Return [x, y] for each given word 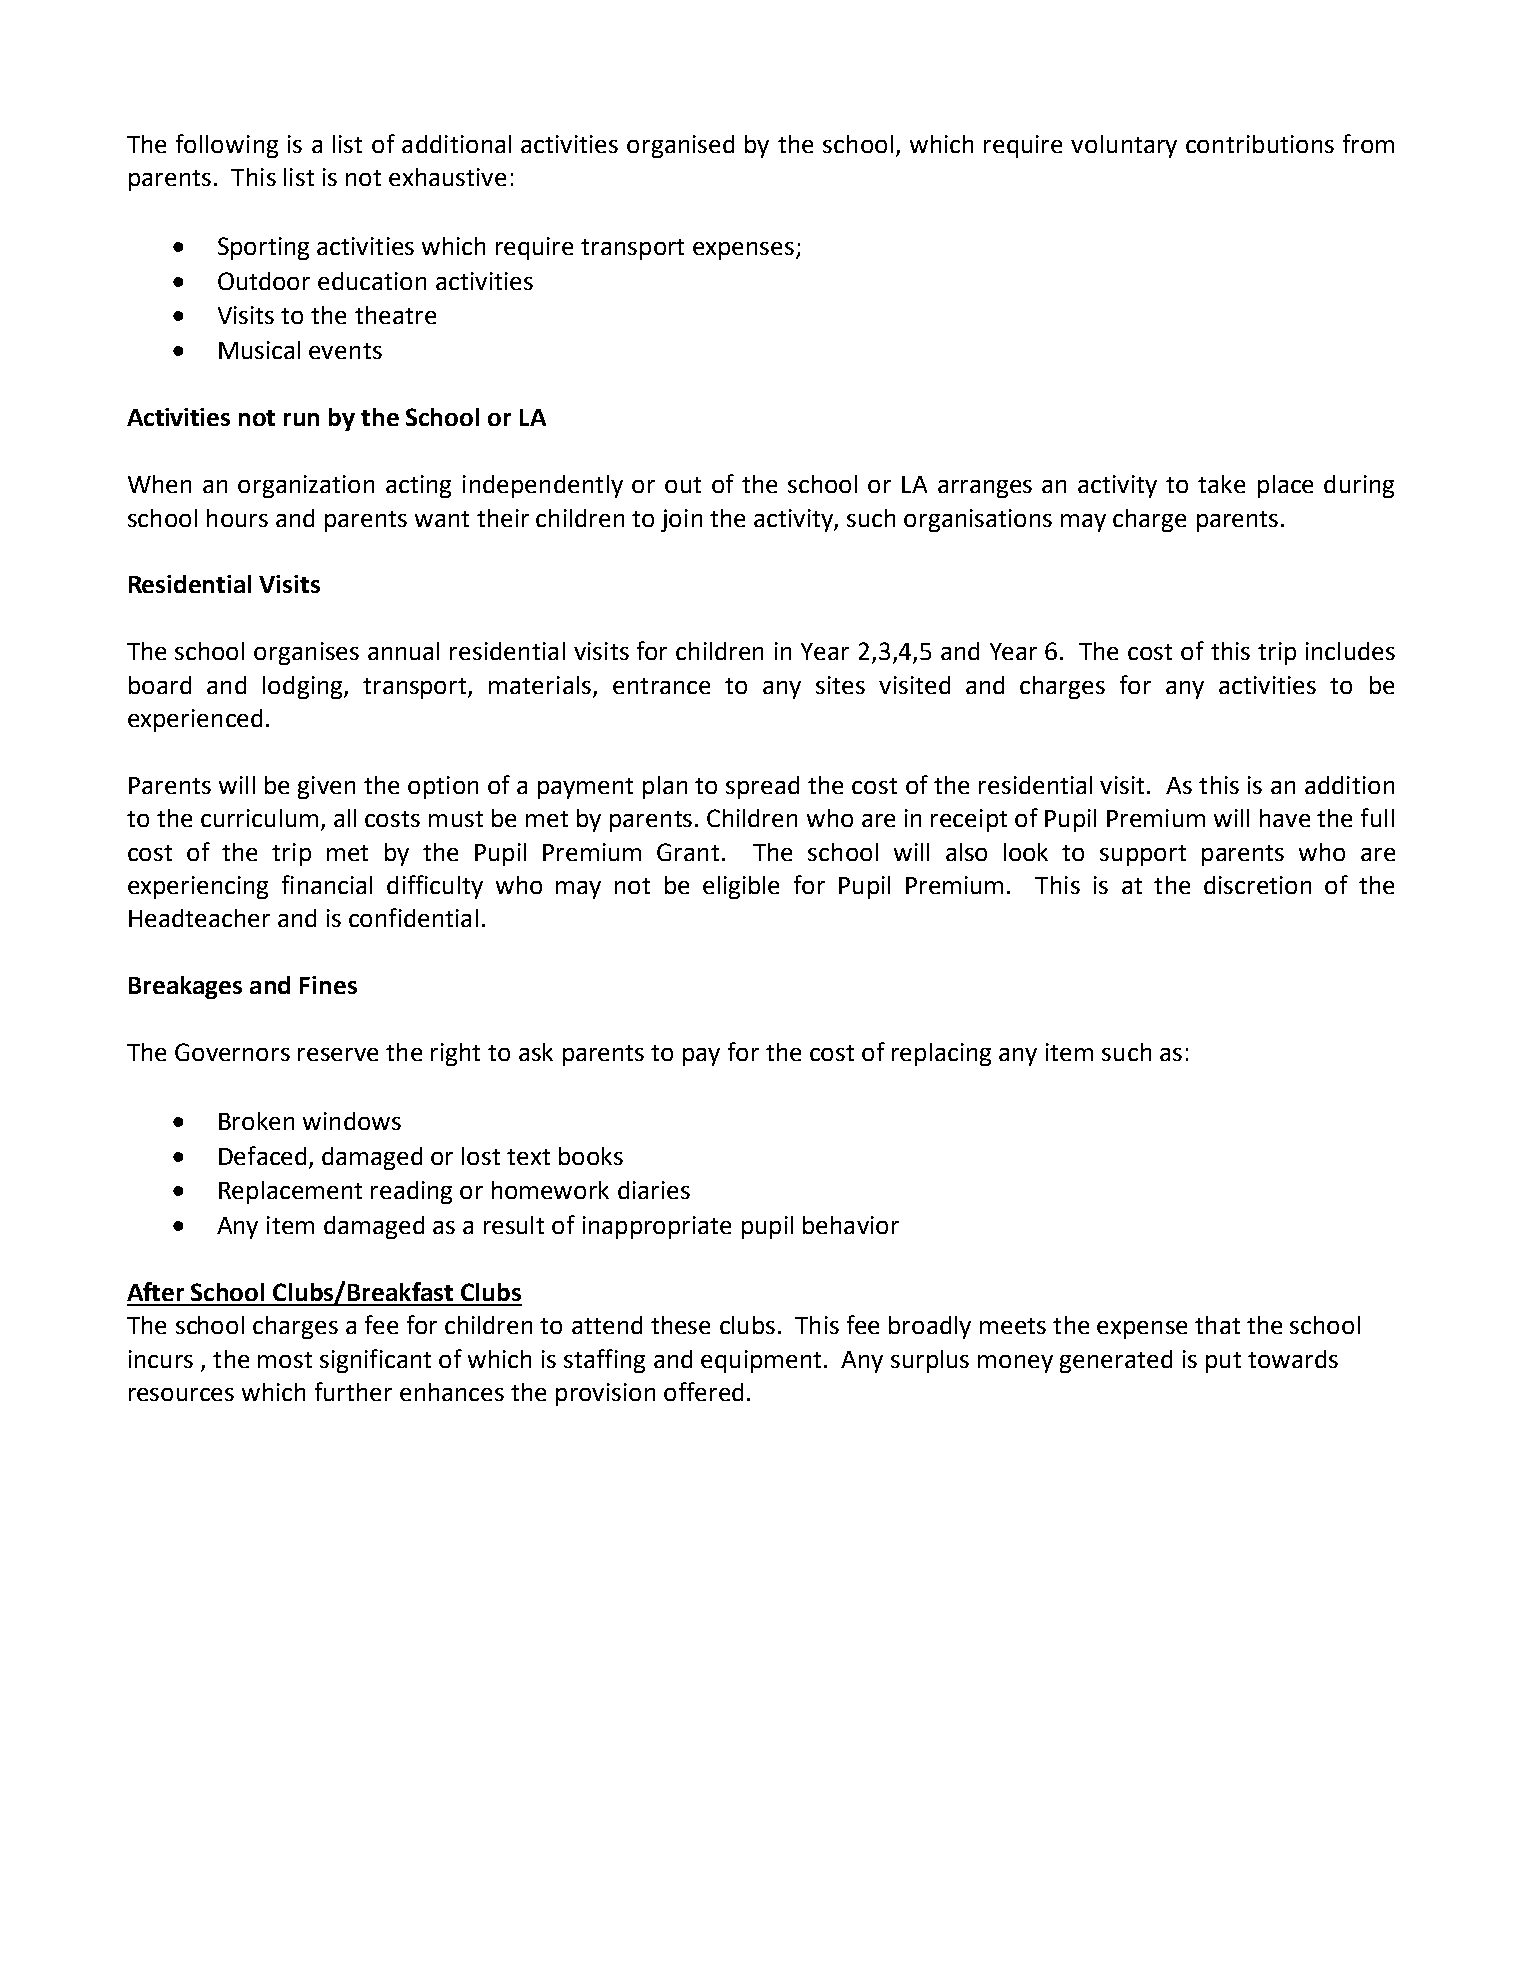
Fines [328, 985]
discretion [1257, 885]
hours [237, 518]
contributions [1260, 144]
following [227, 146]
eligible [741, 887]
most [285, 1360]
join [681, 520]
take [1221, 484]
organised [680, 146]
